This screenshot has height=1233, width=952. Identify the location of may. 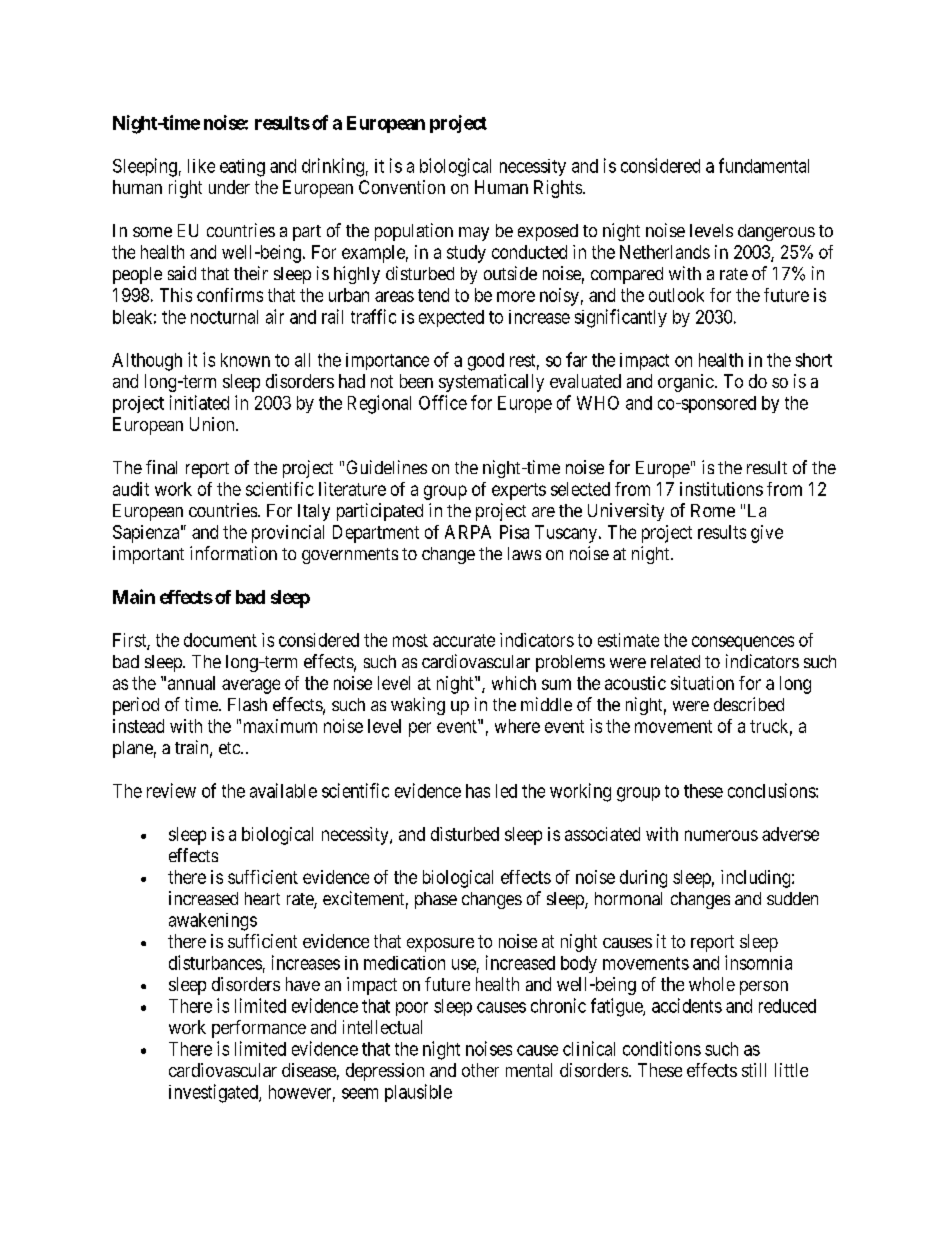
(474, 234).
